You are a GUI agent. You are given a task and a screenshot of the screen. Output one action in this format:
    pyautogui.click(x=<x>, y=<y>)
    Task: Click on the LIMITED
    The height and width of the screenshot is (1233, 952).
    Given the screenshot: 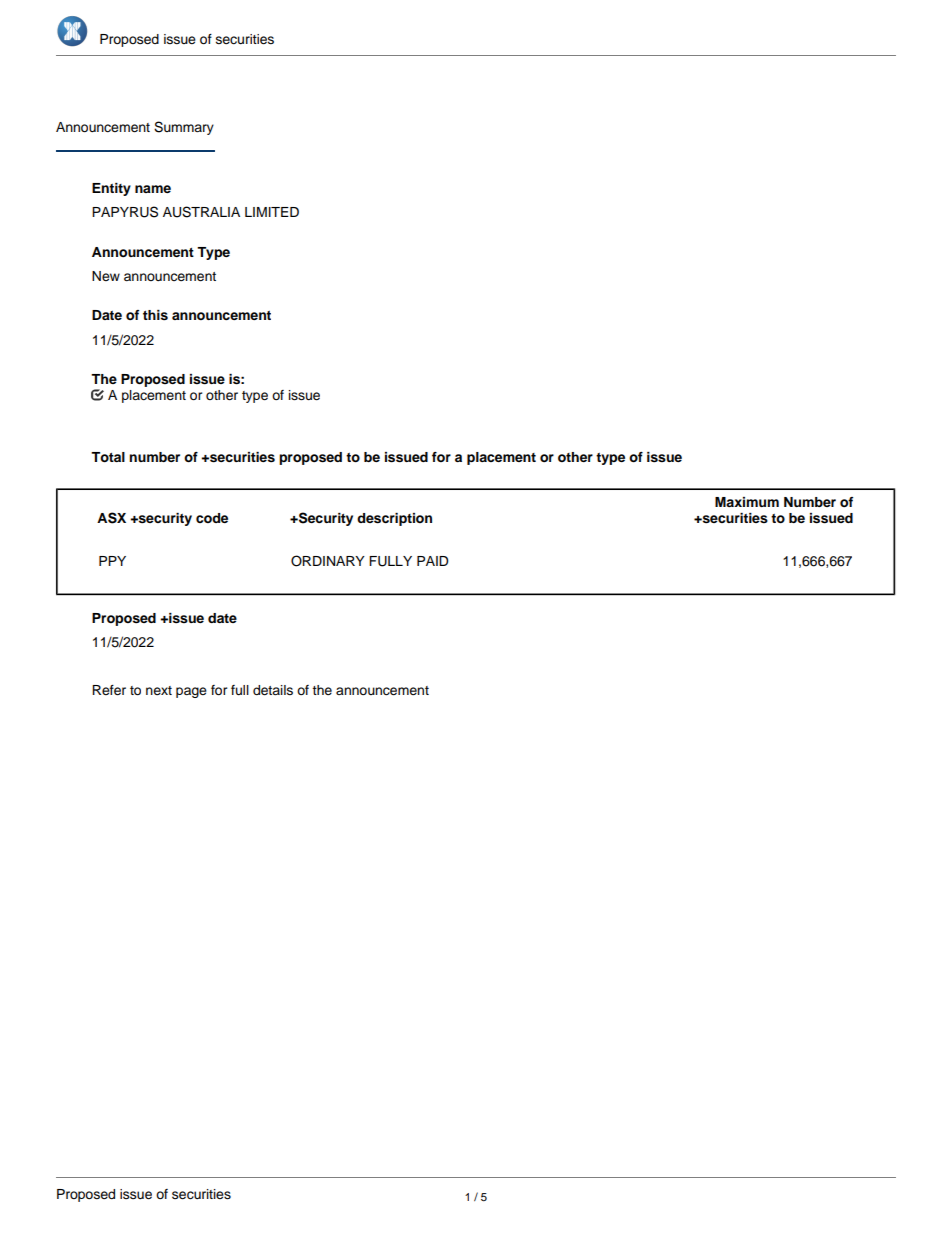 What is the action you would take?
    pyautogui.click(x=272, y=212)
